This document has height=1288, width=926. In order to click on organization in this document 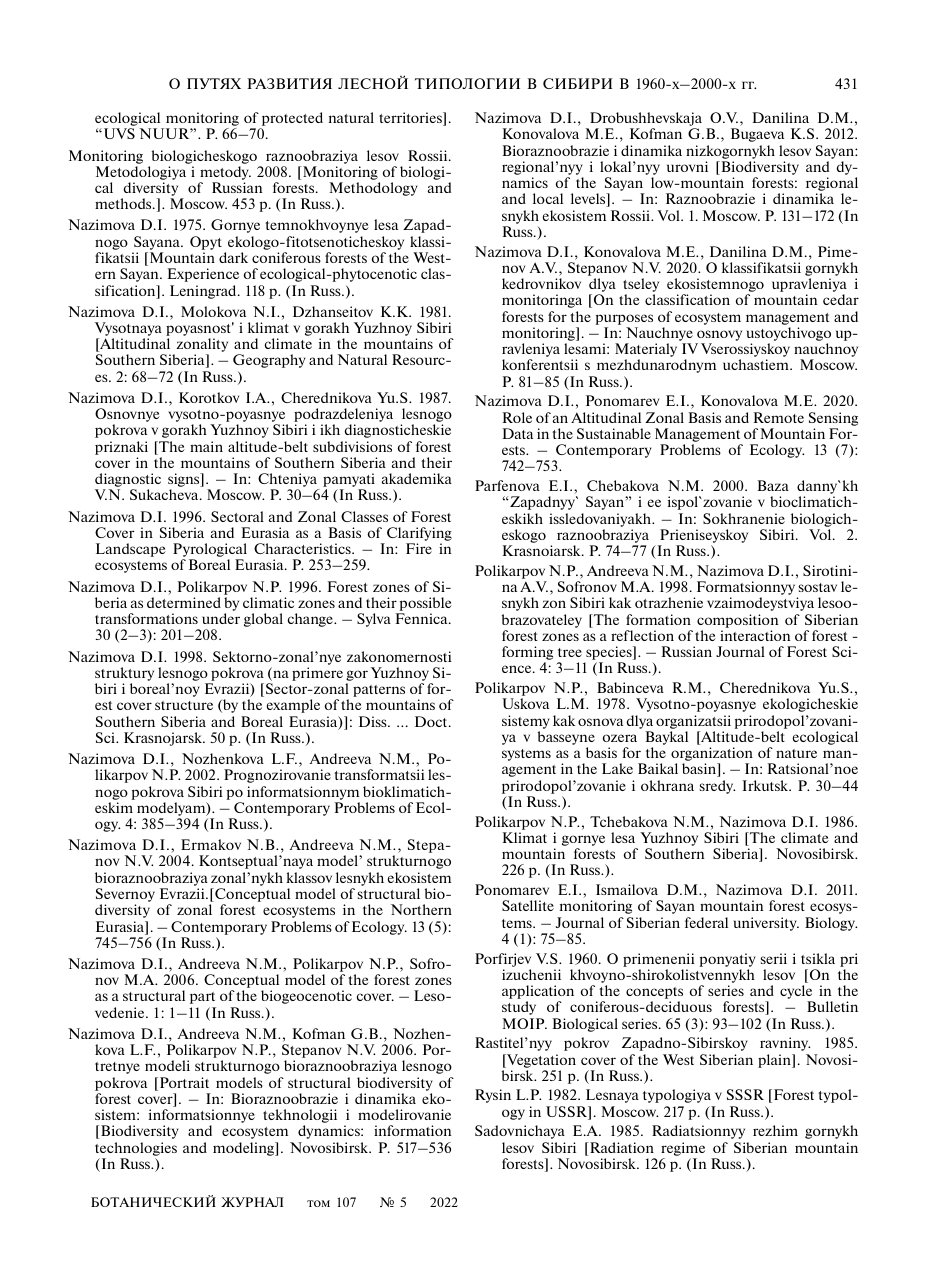, I will do `click(712, 755)`.
